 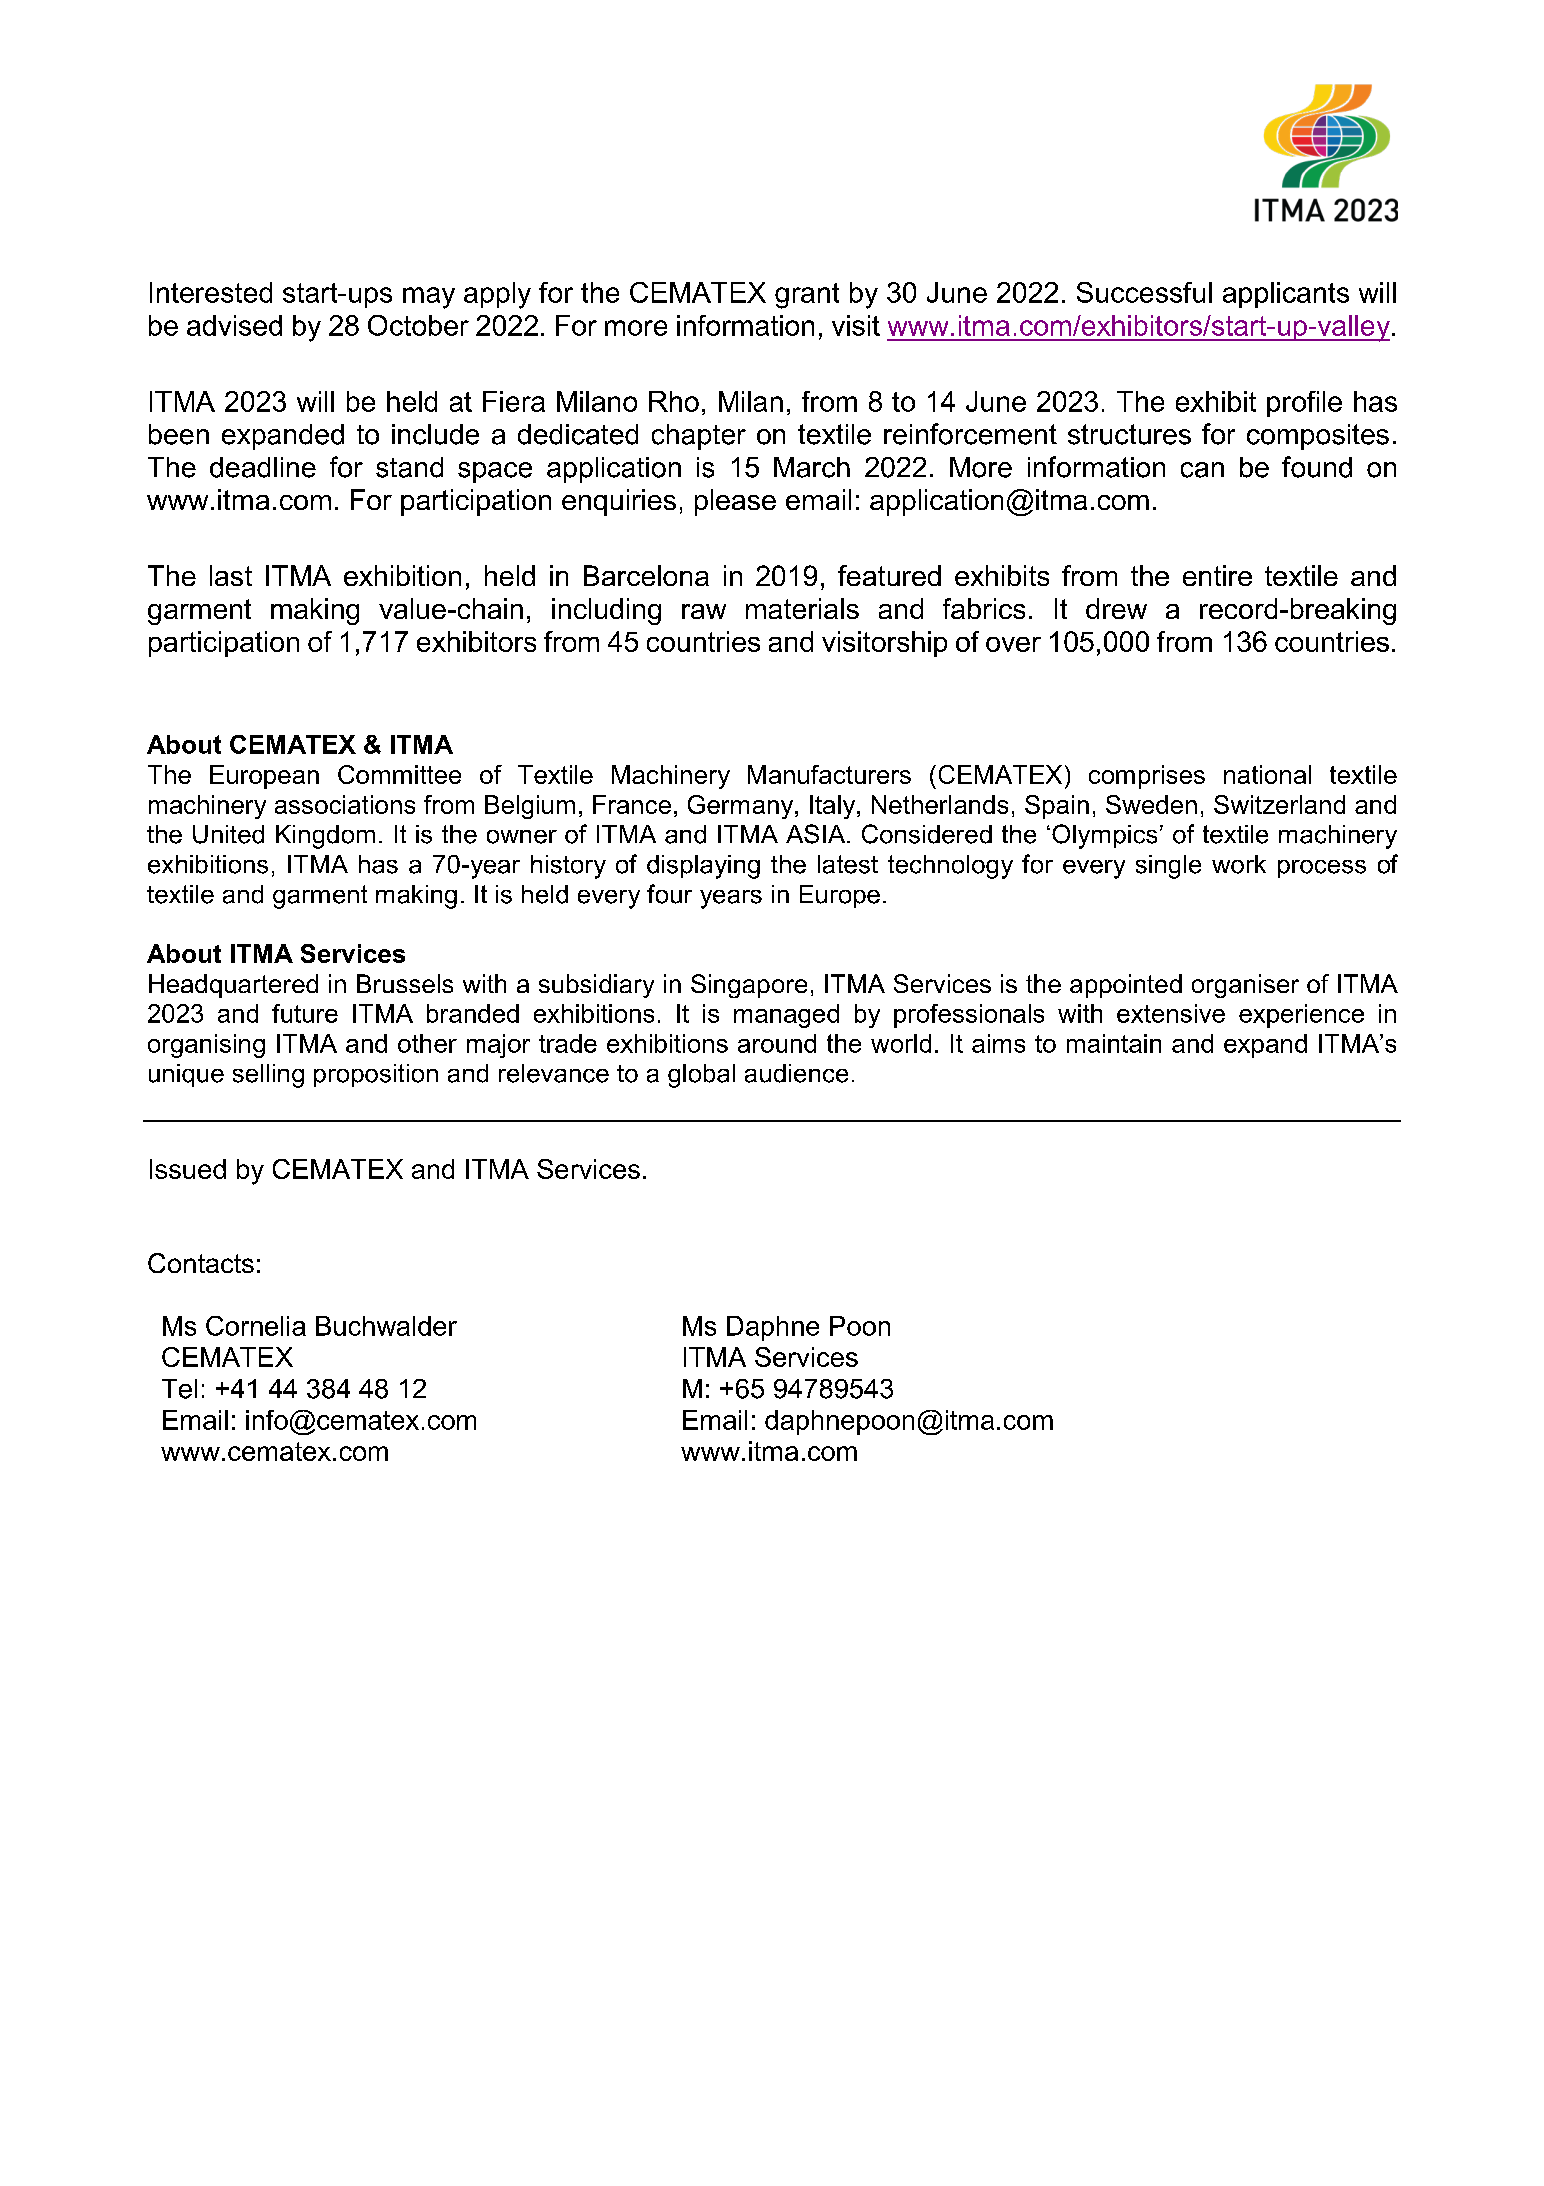 I want to click on ASIA, so click(x=817, y=834).
